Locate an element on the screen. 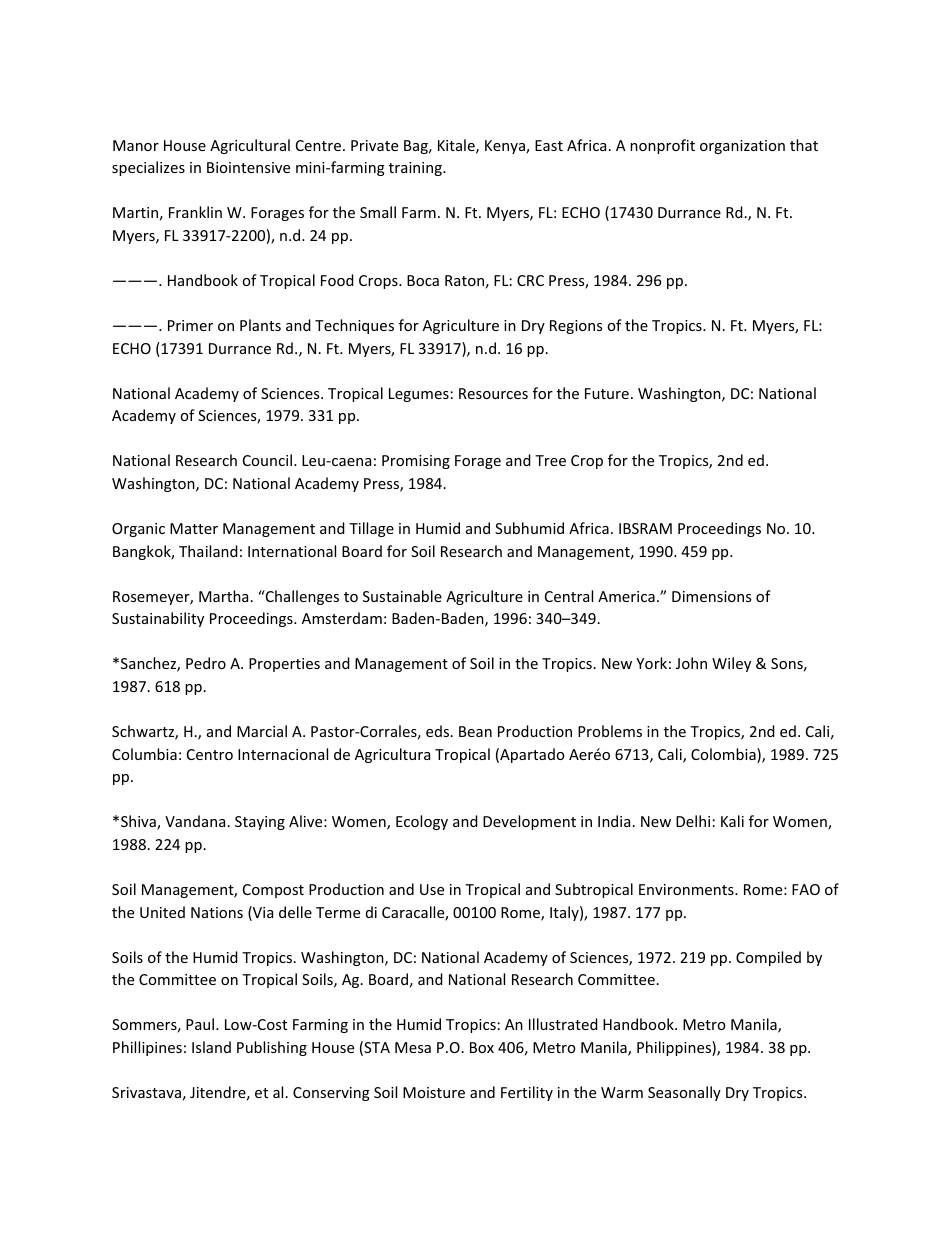  organization is located at coordinates (742, 147).
